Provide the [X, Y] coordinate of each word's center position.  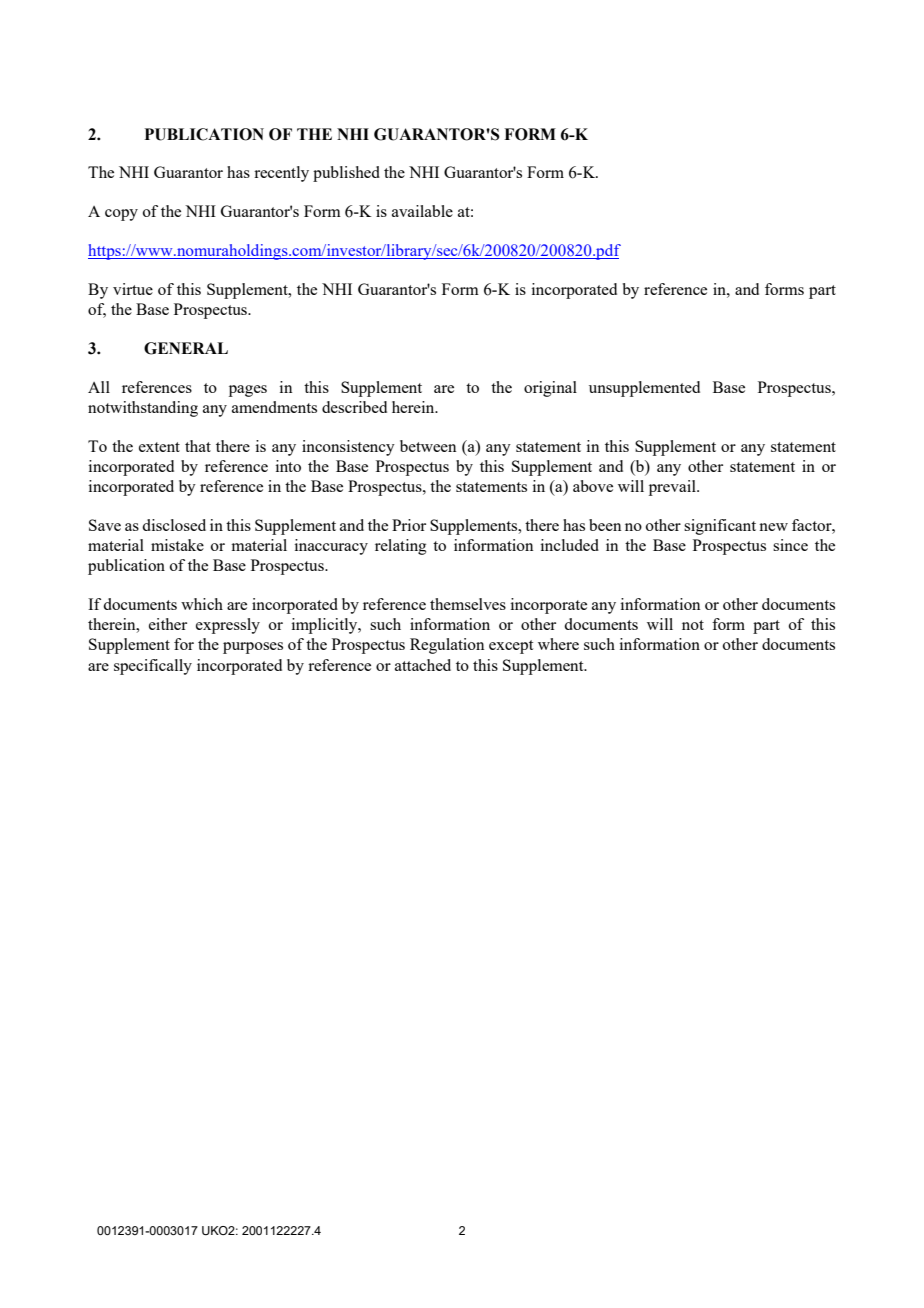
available [422, 211]
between [428, 446]
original [550, 389]
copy [121, 215]
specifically [153, 667]
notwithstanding [143, 409]
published [346, 174]
